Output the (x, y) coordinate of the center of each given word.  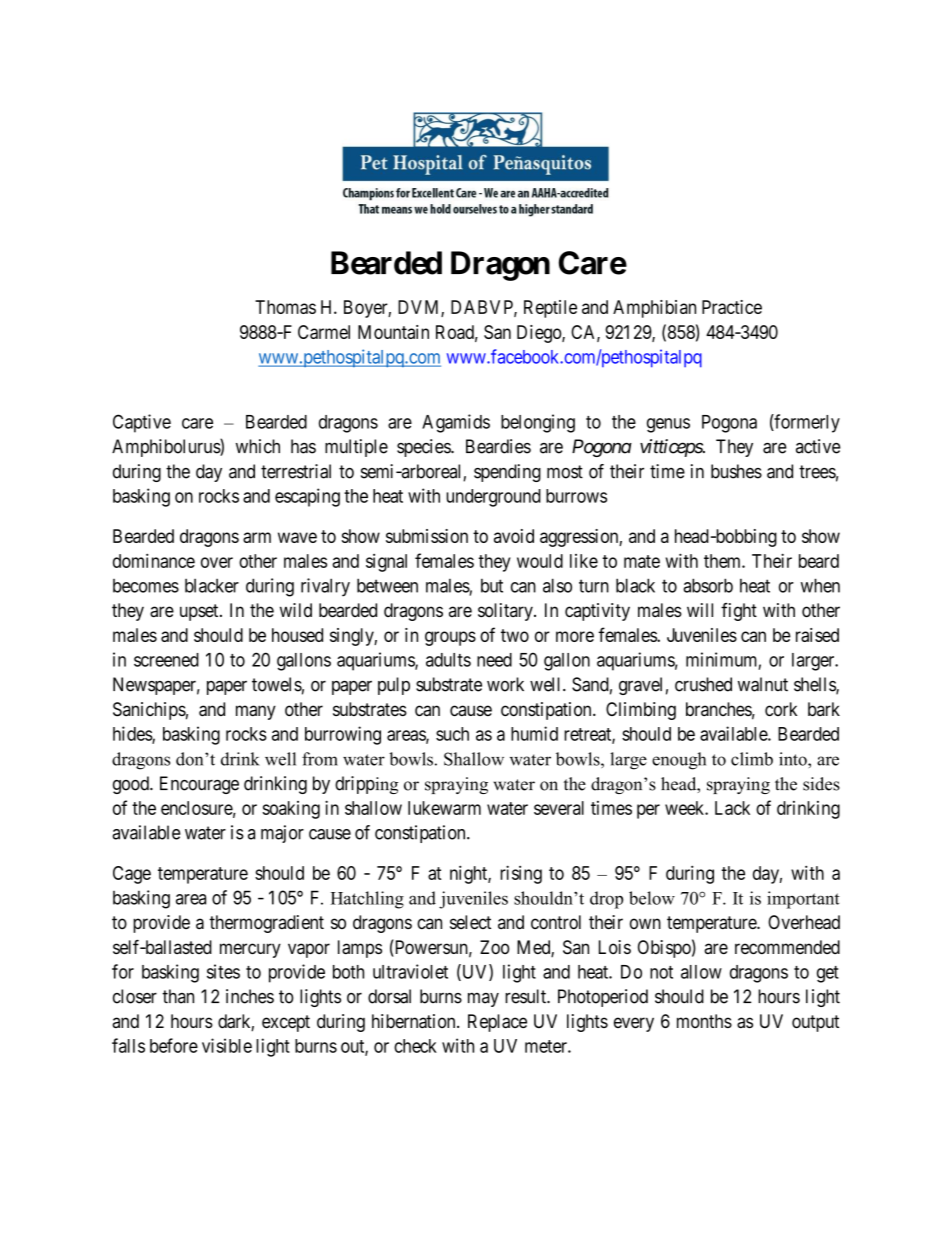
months (704, 1021)
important (803, 900)
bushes (736, 471)
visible (227, 1045)
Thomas (285, 307)
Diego (540, 334)
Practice (732, 307)
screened (166, 660)
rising (521, 874)
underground (493, 498)
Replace (497, 1023)
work (505, 684)
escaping (307, 497)
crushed (703, 684)
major (282, 834)
